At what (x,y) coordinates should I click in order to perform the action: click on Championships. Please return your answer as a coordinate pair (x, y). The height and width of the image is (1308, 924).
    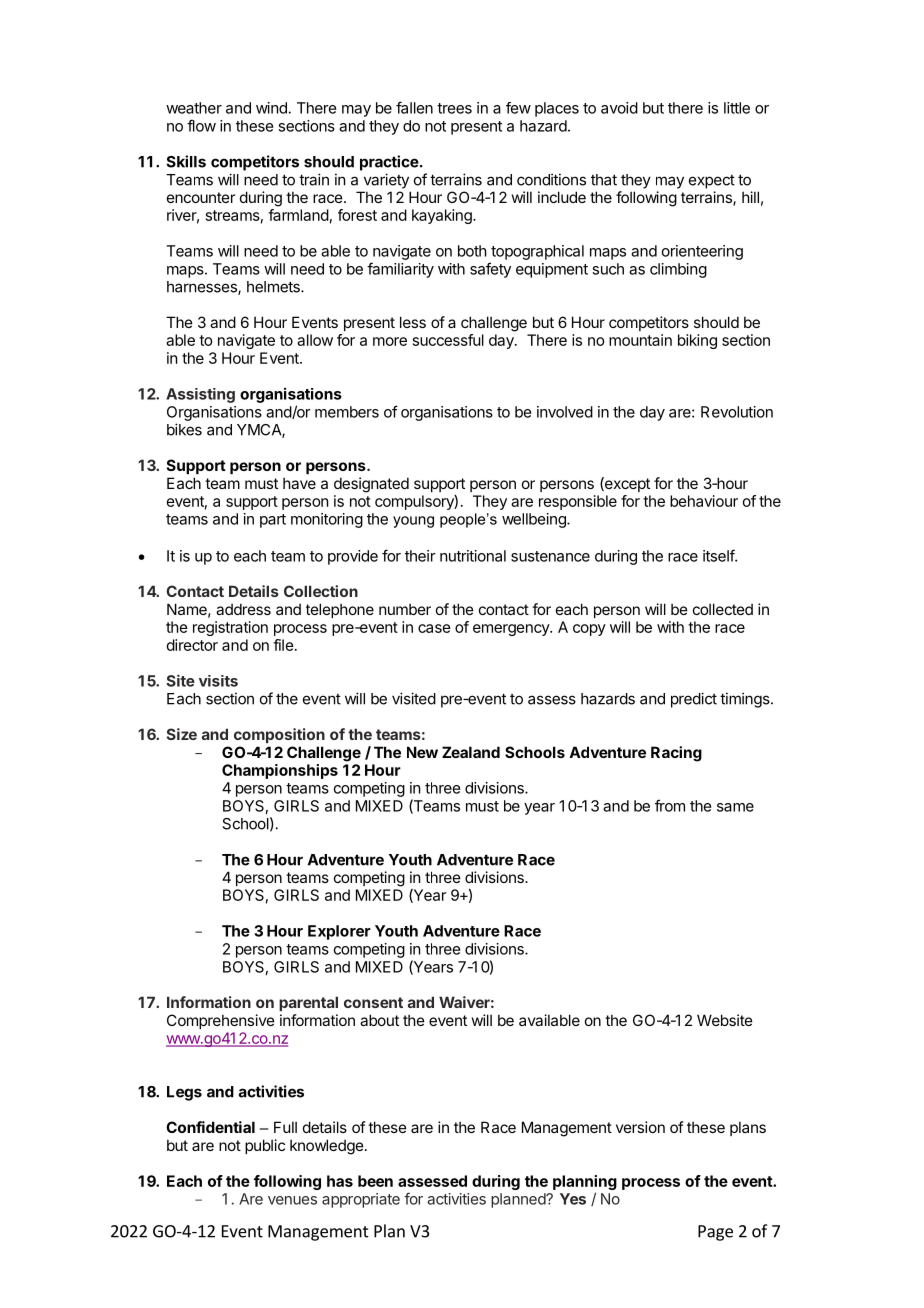
    Looking at the image, I should click on (280, 771).
